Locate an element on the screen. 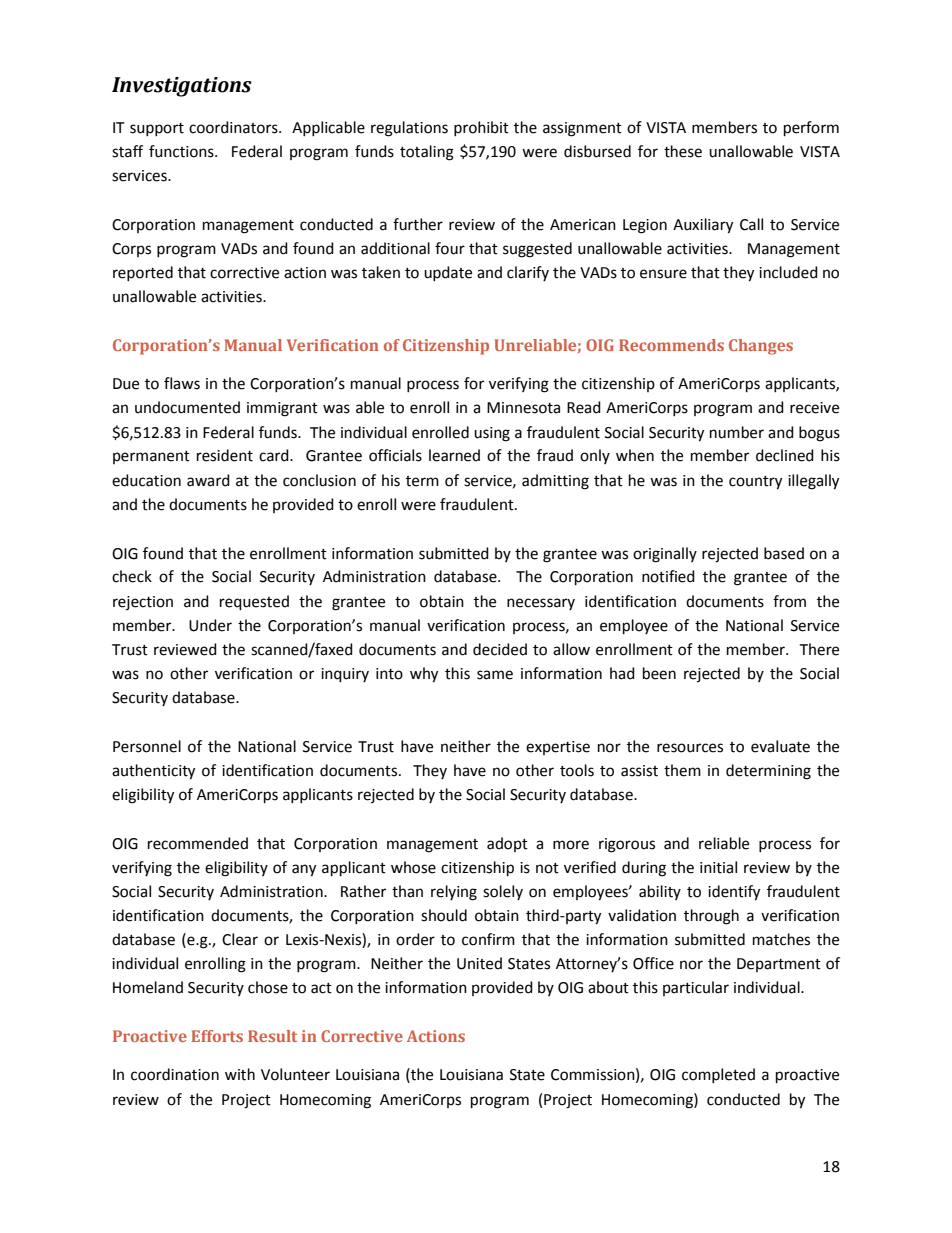 The height and width of the screenshot is (1233, 952). using is located at coordinates (492, 434).
